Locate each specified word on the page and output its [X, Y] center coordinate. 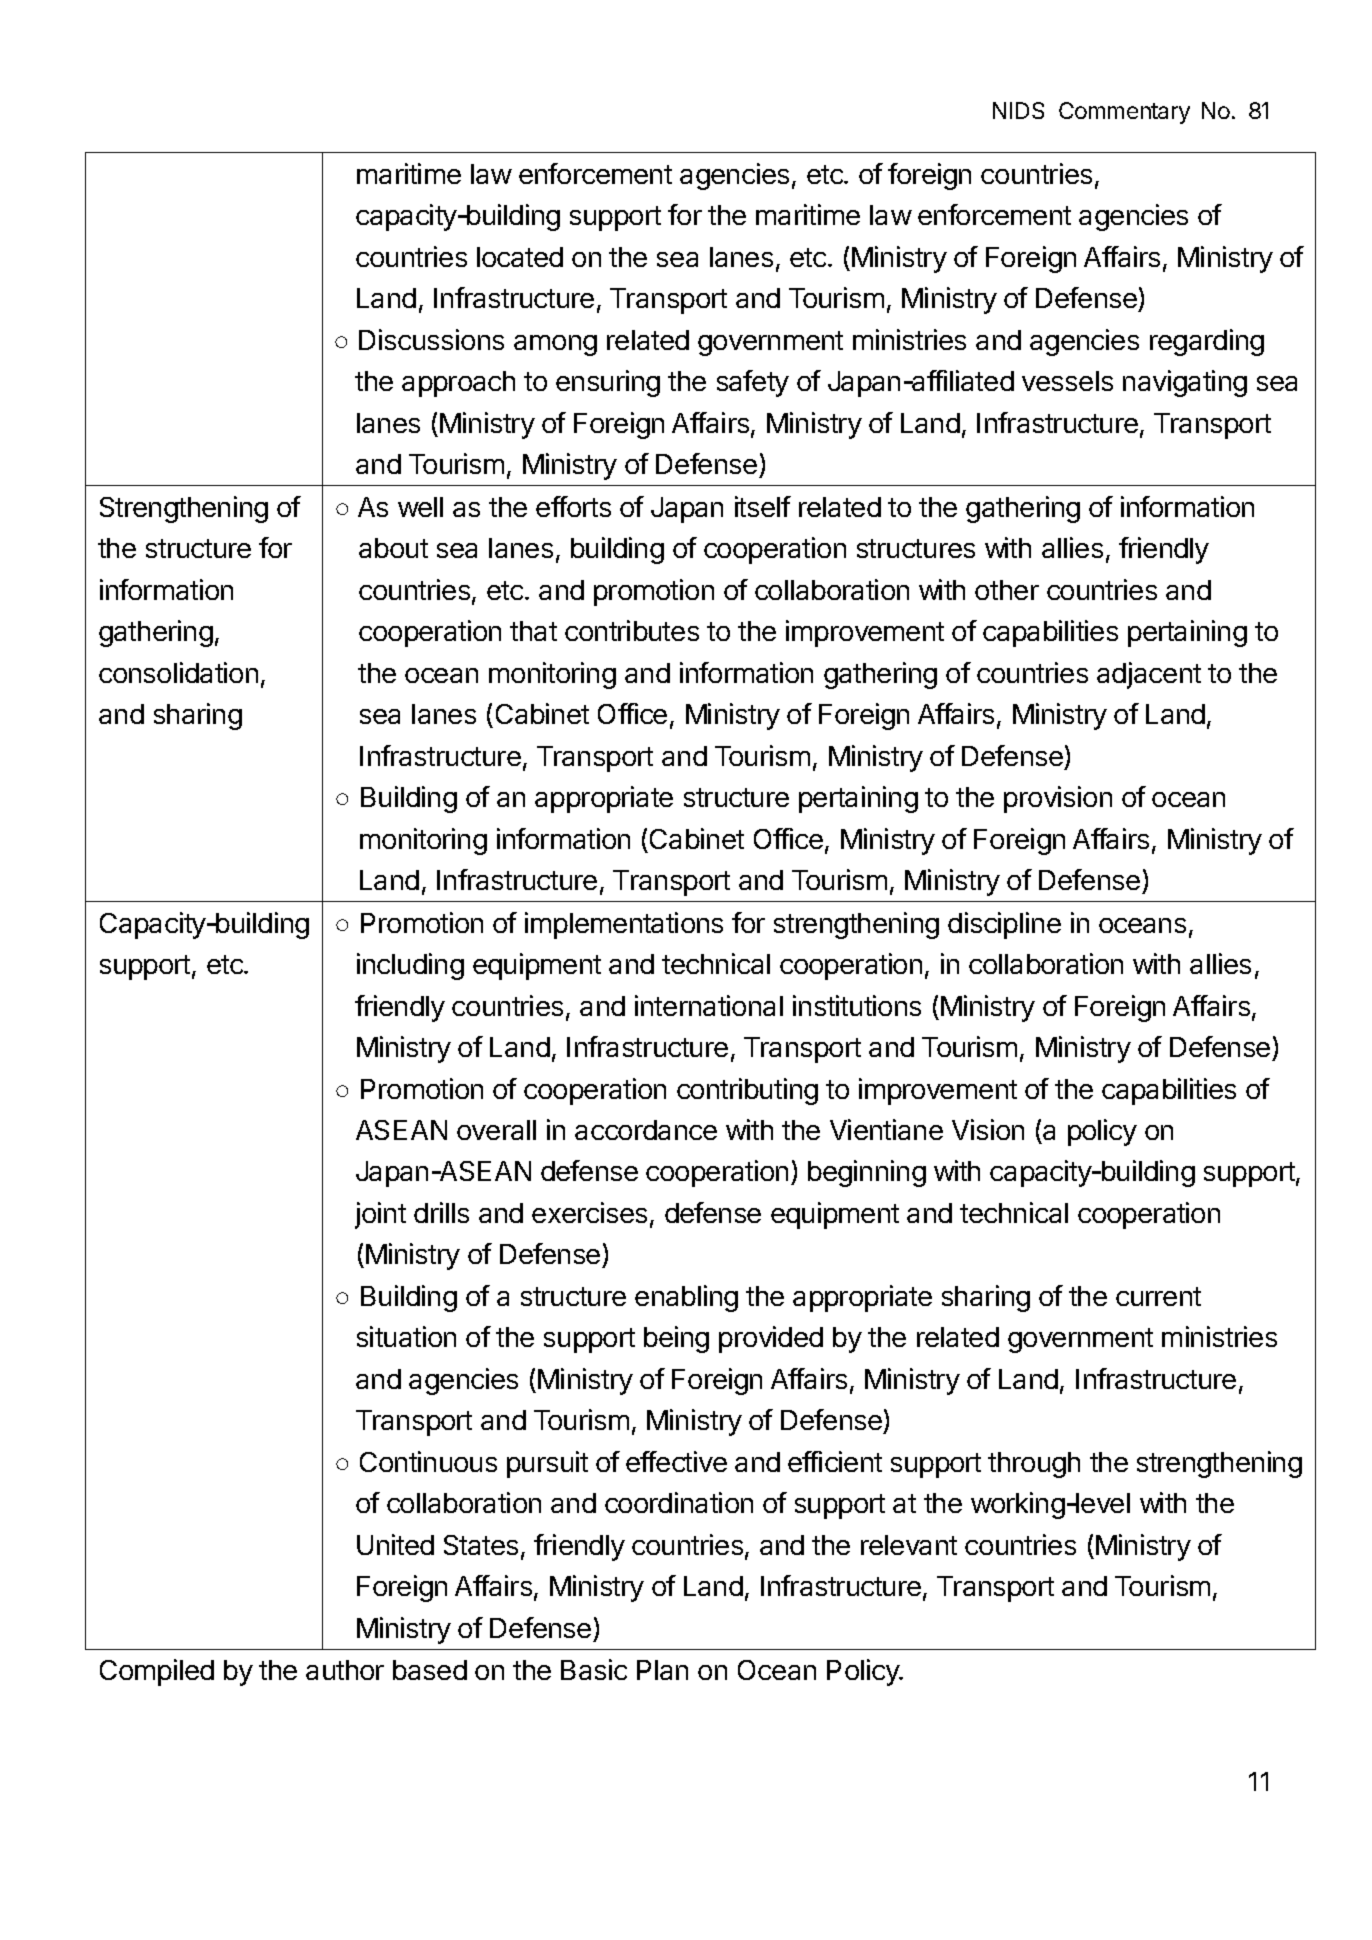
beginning [867, 1173]
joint [380, 1215]
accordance [646, 1130]
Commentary [1124, 113]
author [345, 1670]
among [555, 345]
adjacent [1149, 675]
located [520, 257]
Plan [662, 1670]
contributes [632, 630]
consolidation [178, 672]
